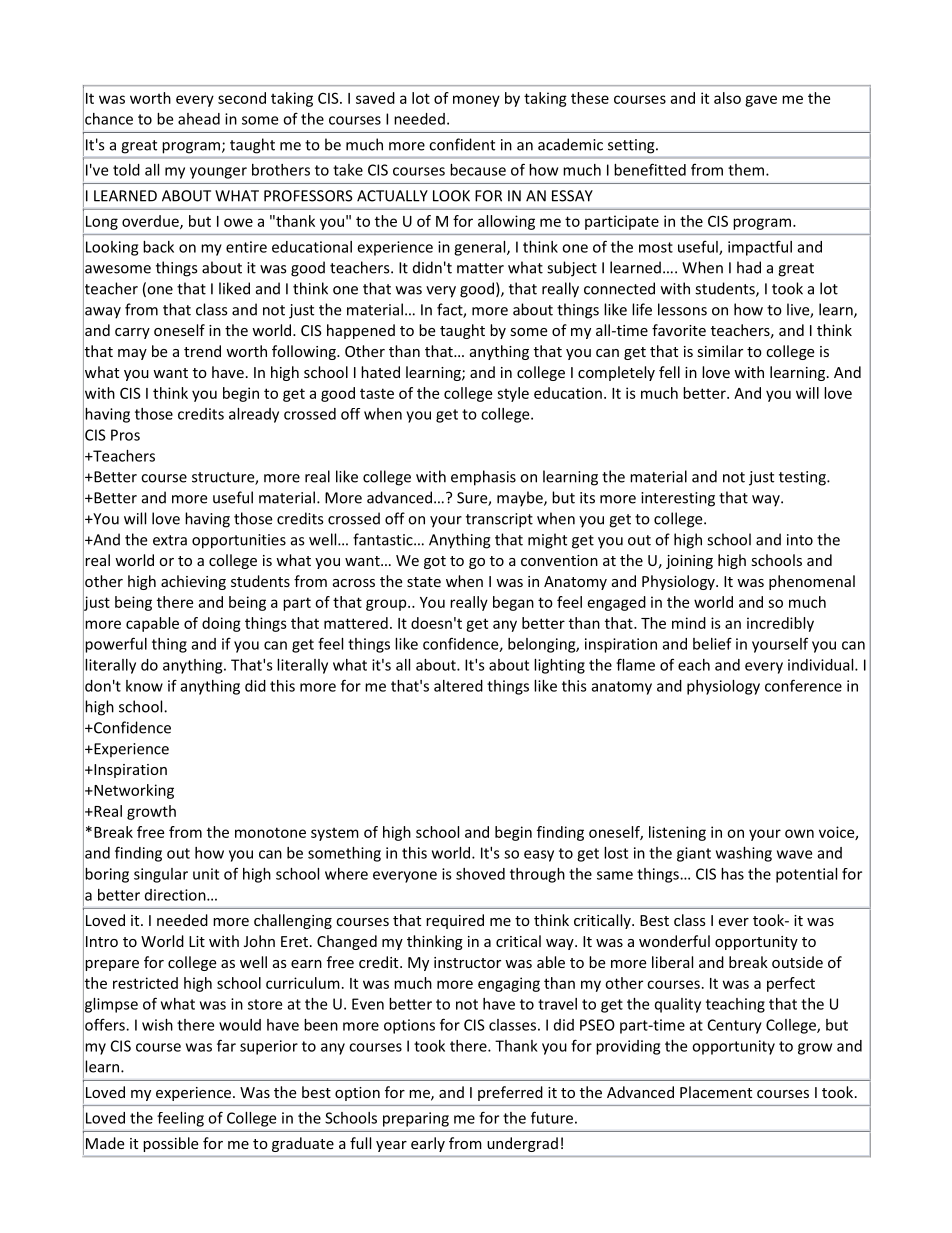 This screenshot has height=1233, width=952. I want to click on doing, so click(221, 624).
